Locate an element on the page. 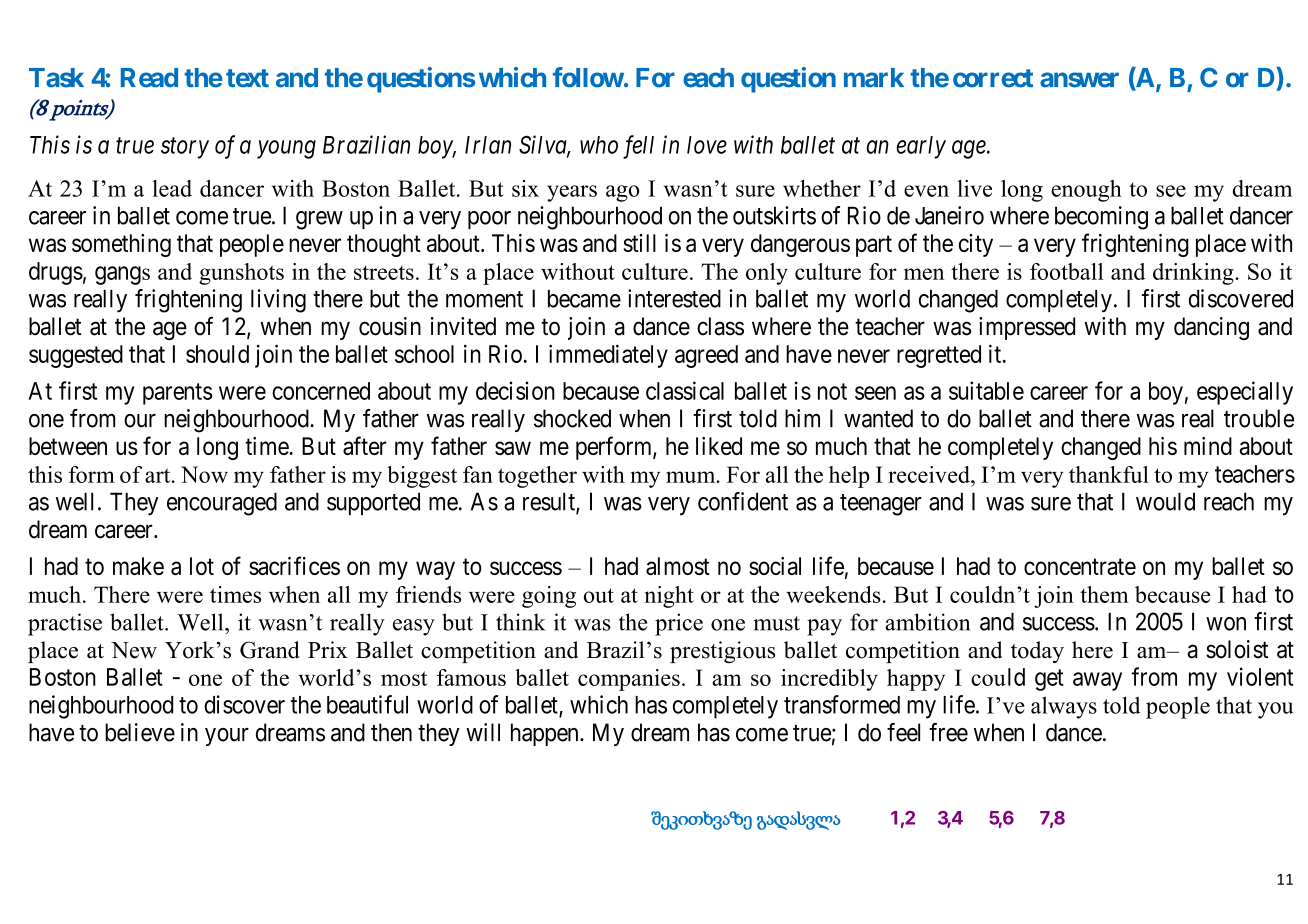 The height and width of the document is (924, 1308). concentrate is located at coordinates (1080, 567).
